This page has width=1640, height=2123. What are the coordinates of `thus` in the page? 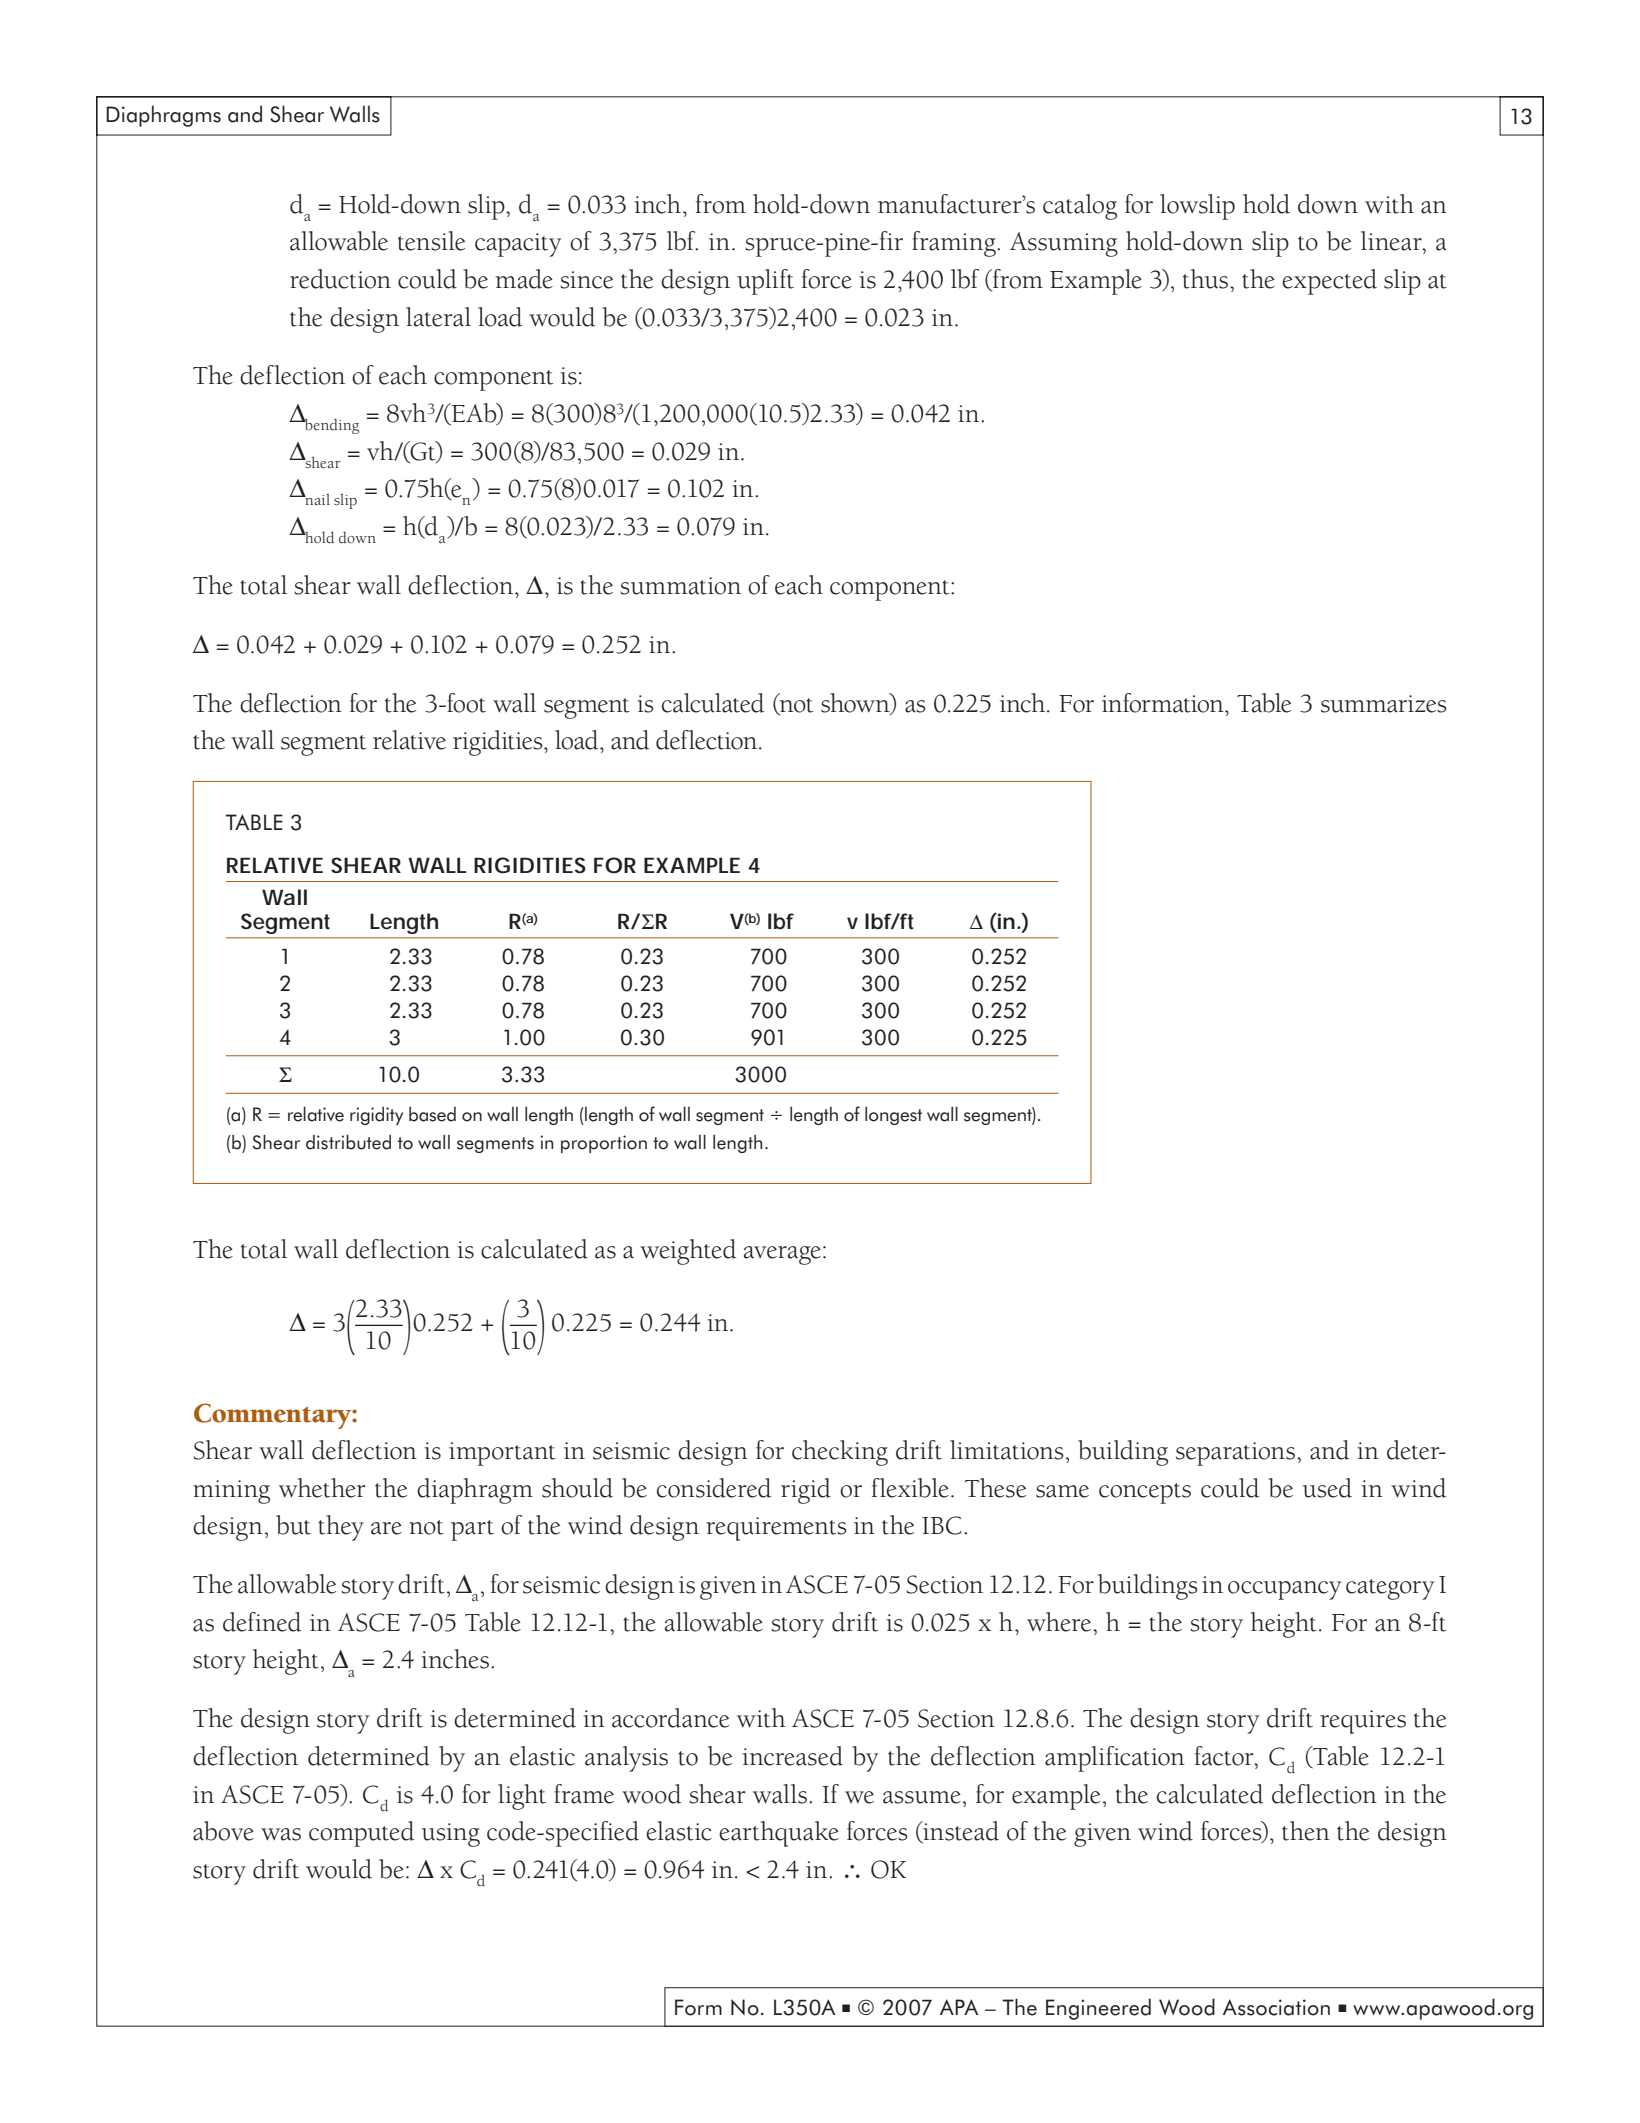 It's located at (1207, 279).
